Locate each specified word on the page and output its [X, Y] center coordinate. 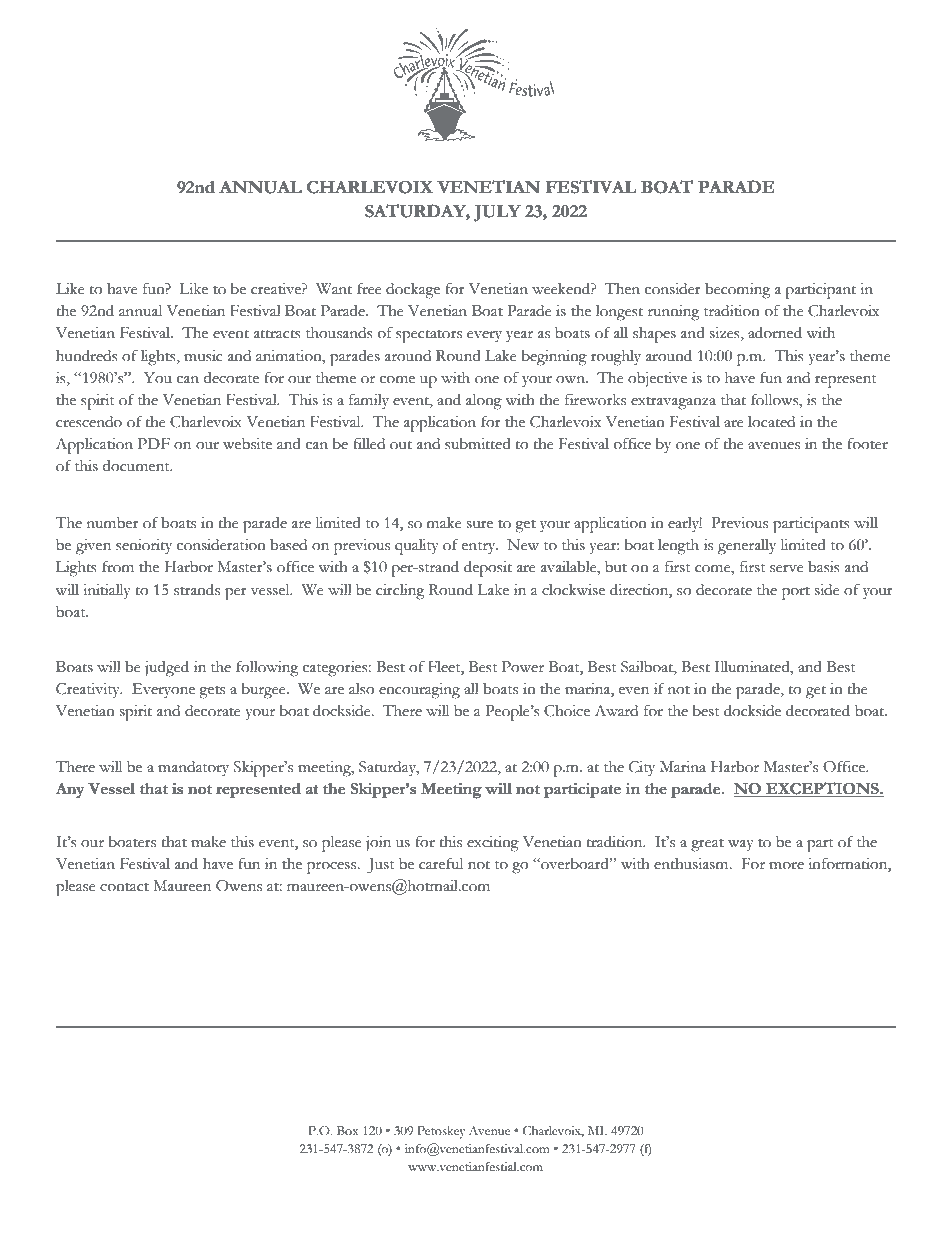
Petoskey [441, 1132]
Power [523, 667]
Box [348, 1131]
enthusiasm [692, 864]
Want [334, 289]
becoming [737, 291]
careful [441, 863]
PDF [154, 443]
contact [124, 887]
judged [167, 669]
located [771, 422]
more [786, 866]
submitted [478, 444]
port [796, 593]
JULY [497, 213]
